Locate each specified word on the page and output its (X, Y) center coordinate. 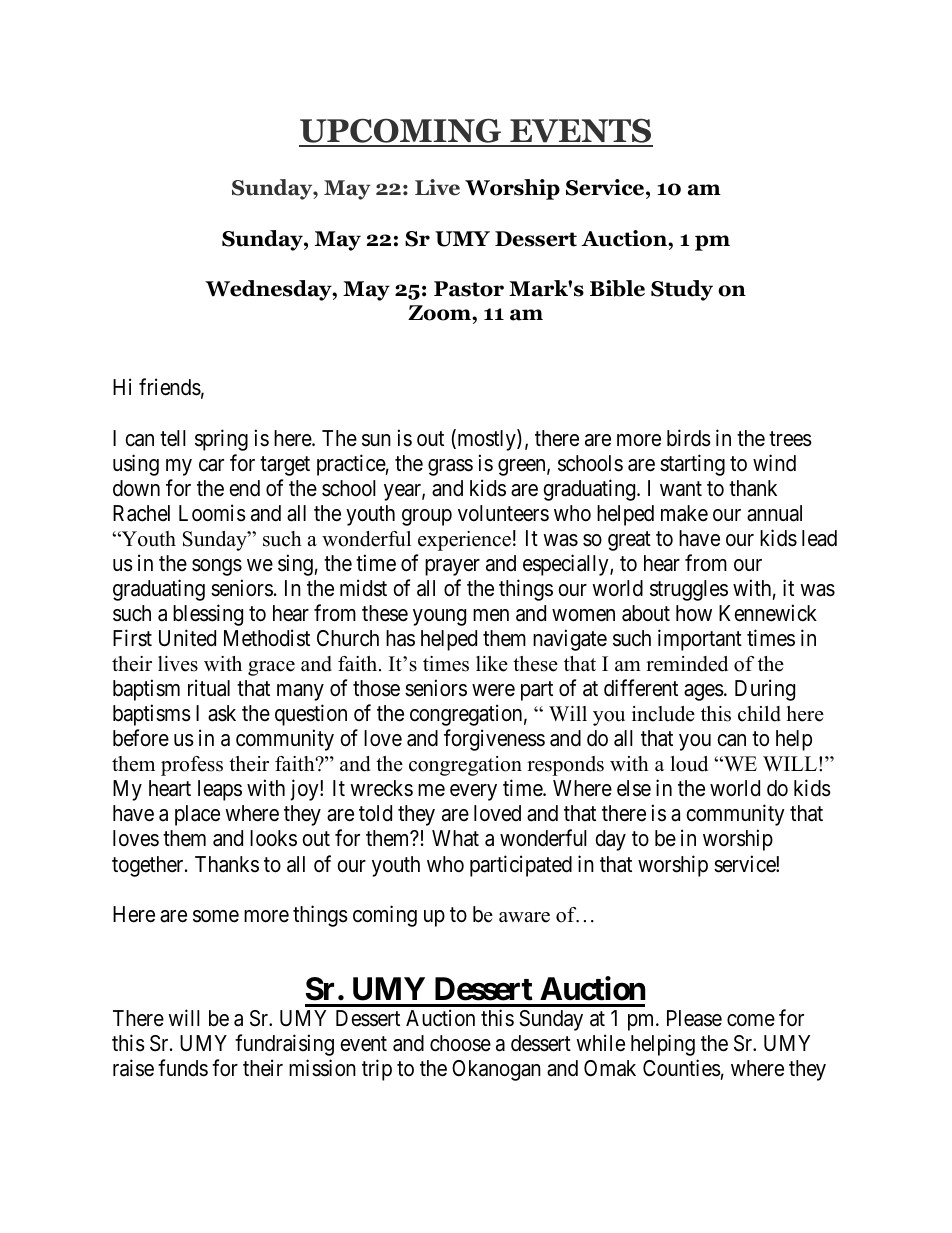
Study (682, 290)
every (473, 792)
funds (183, 1068)
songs (217, 567)
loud (689, 764)
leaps (220, 790)
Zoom (440, 313)
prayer (452, 567)
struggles (689, 590)
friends (170, 387)
